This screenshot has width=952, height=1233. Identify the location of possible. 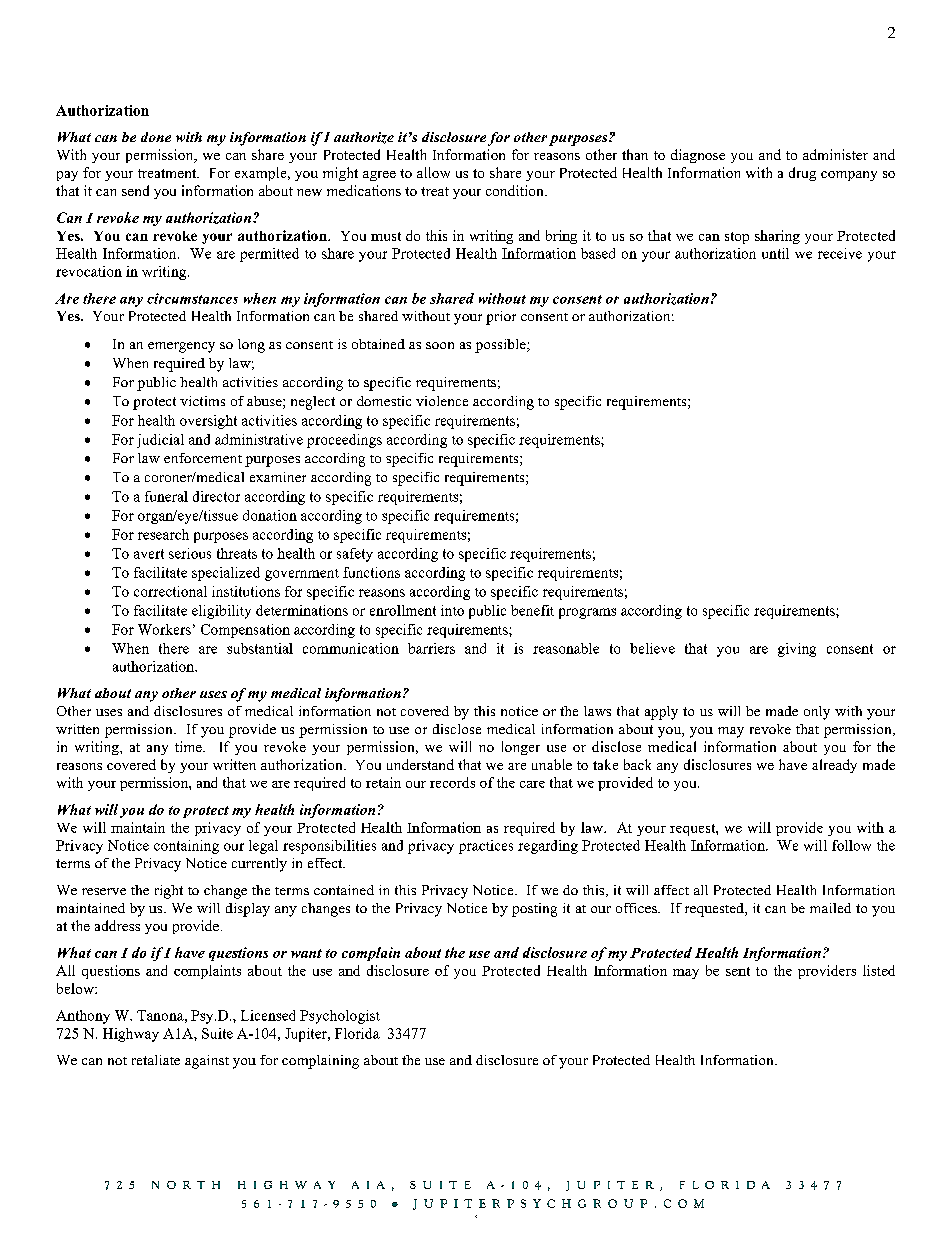
(501, 346).
